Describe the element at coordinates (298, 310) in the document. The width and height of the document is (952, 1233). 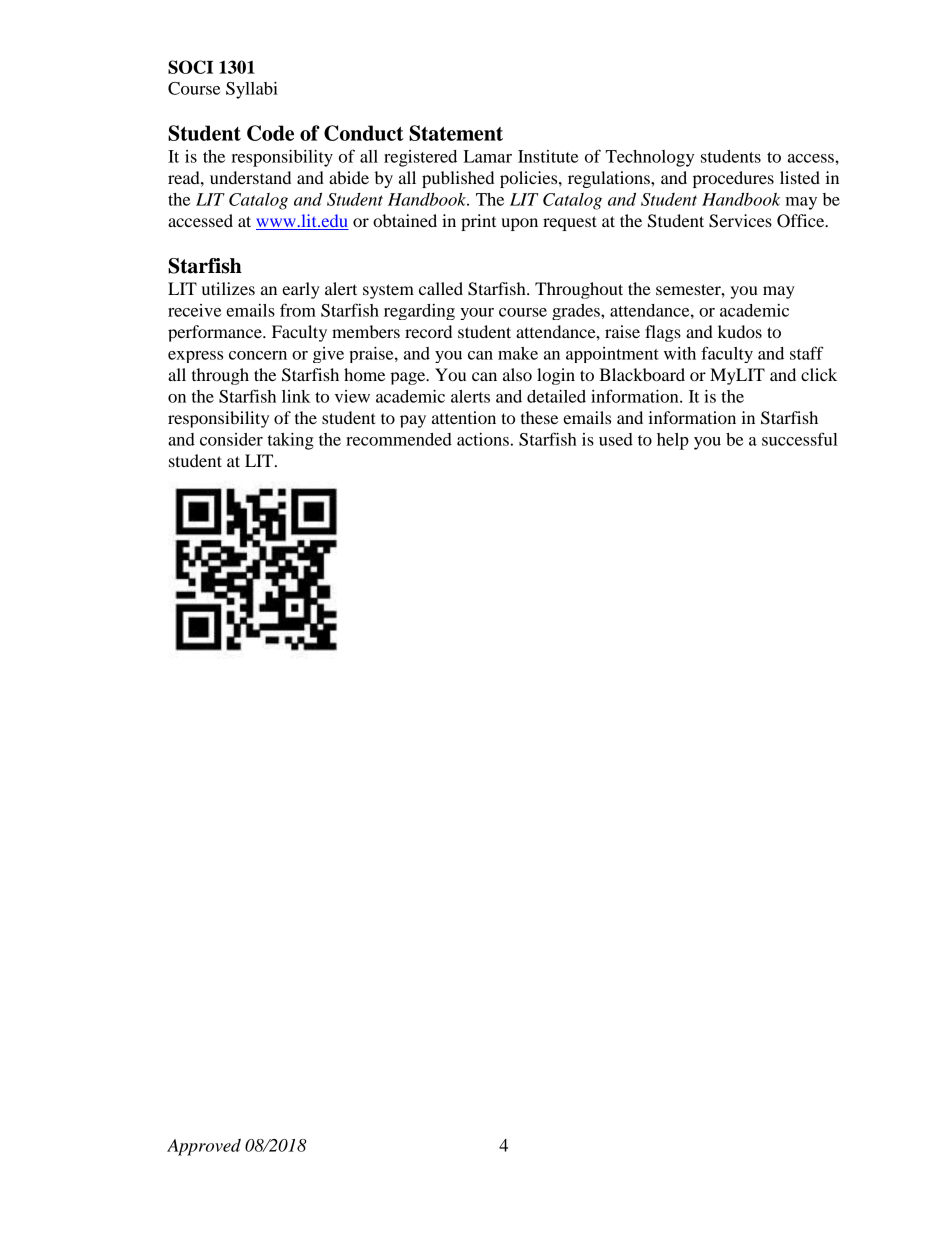
I see `from` at that location.
